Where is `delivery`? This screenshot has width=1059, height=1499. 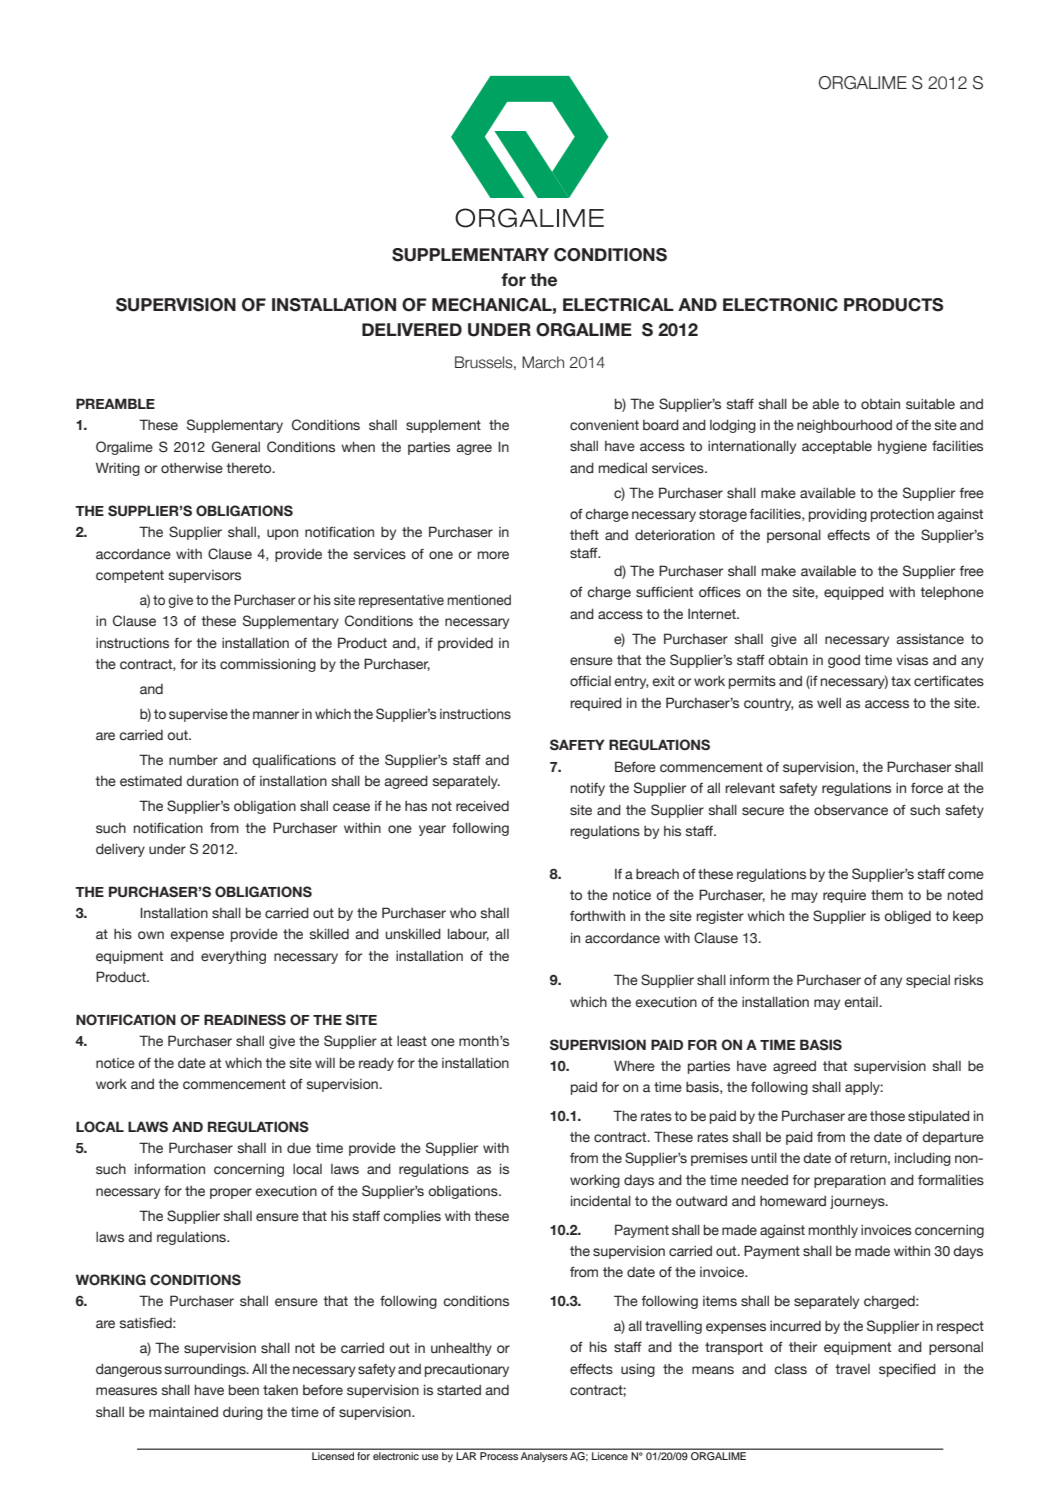
delivery is located at coordinates (120, 850).
